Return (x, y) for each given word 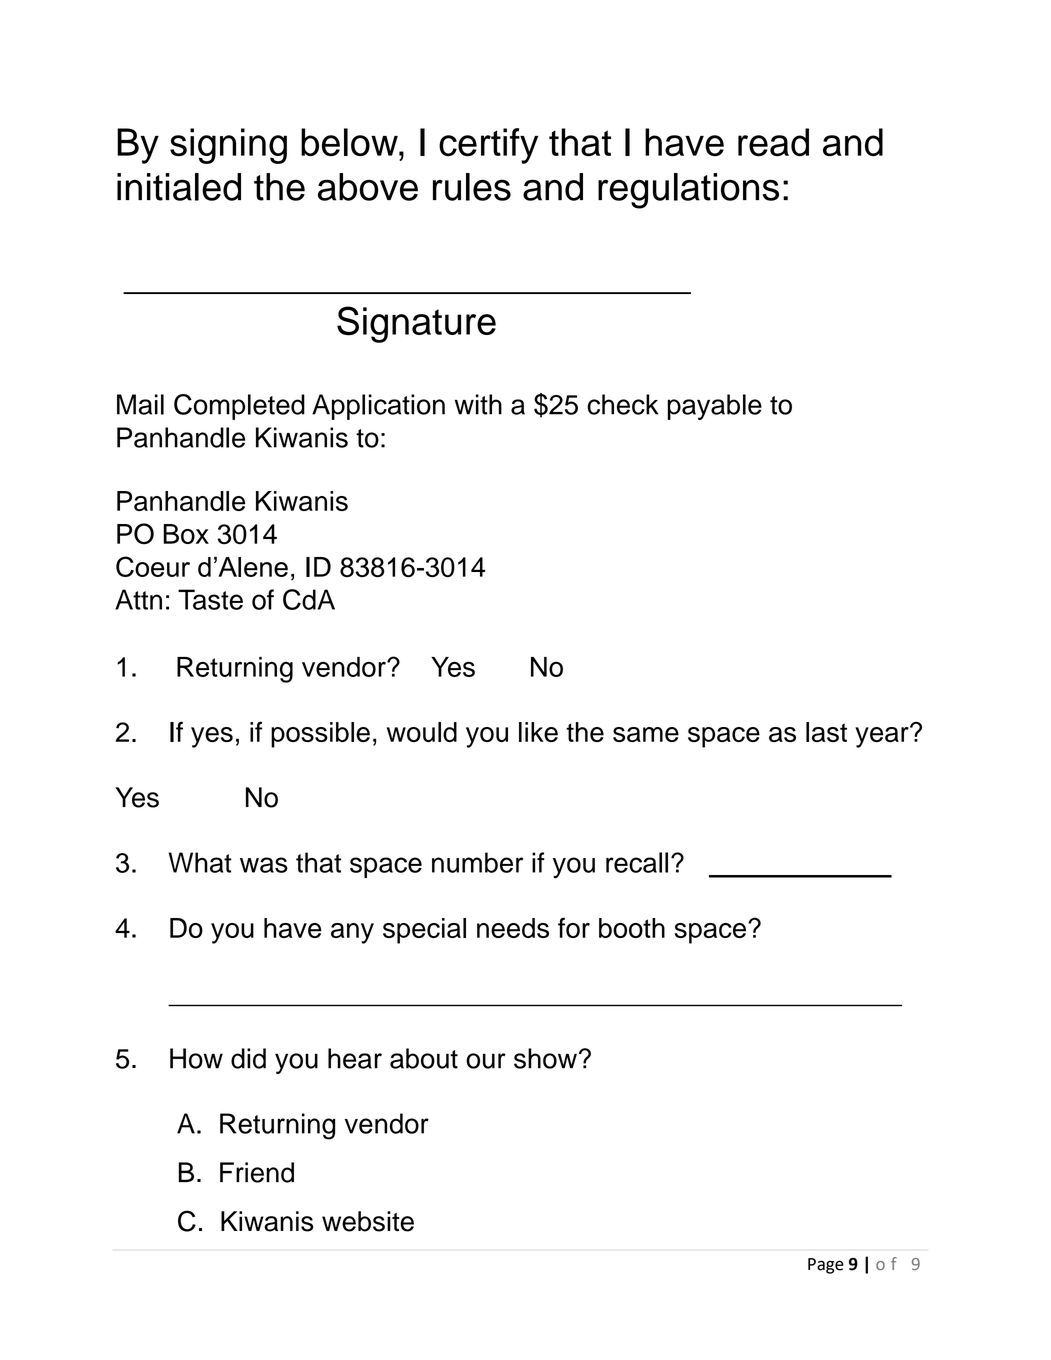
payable (715, 407)
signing (228, 146)
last (826, 732)
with (478, 404)
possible (320, 735)
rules (472, 187)
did (248, 1058)
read (773, 142)
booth (632, 928)
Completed (239, 407)
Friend (257, 1172)
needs (513, 928)
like (538, 732)
